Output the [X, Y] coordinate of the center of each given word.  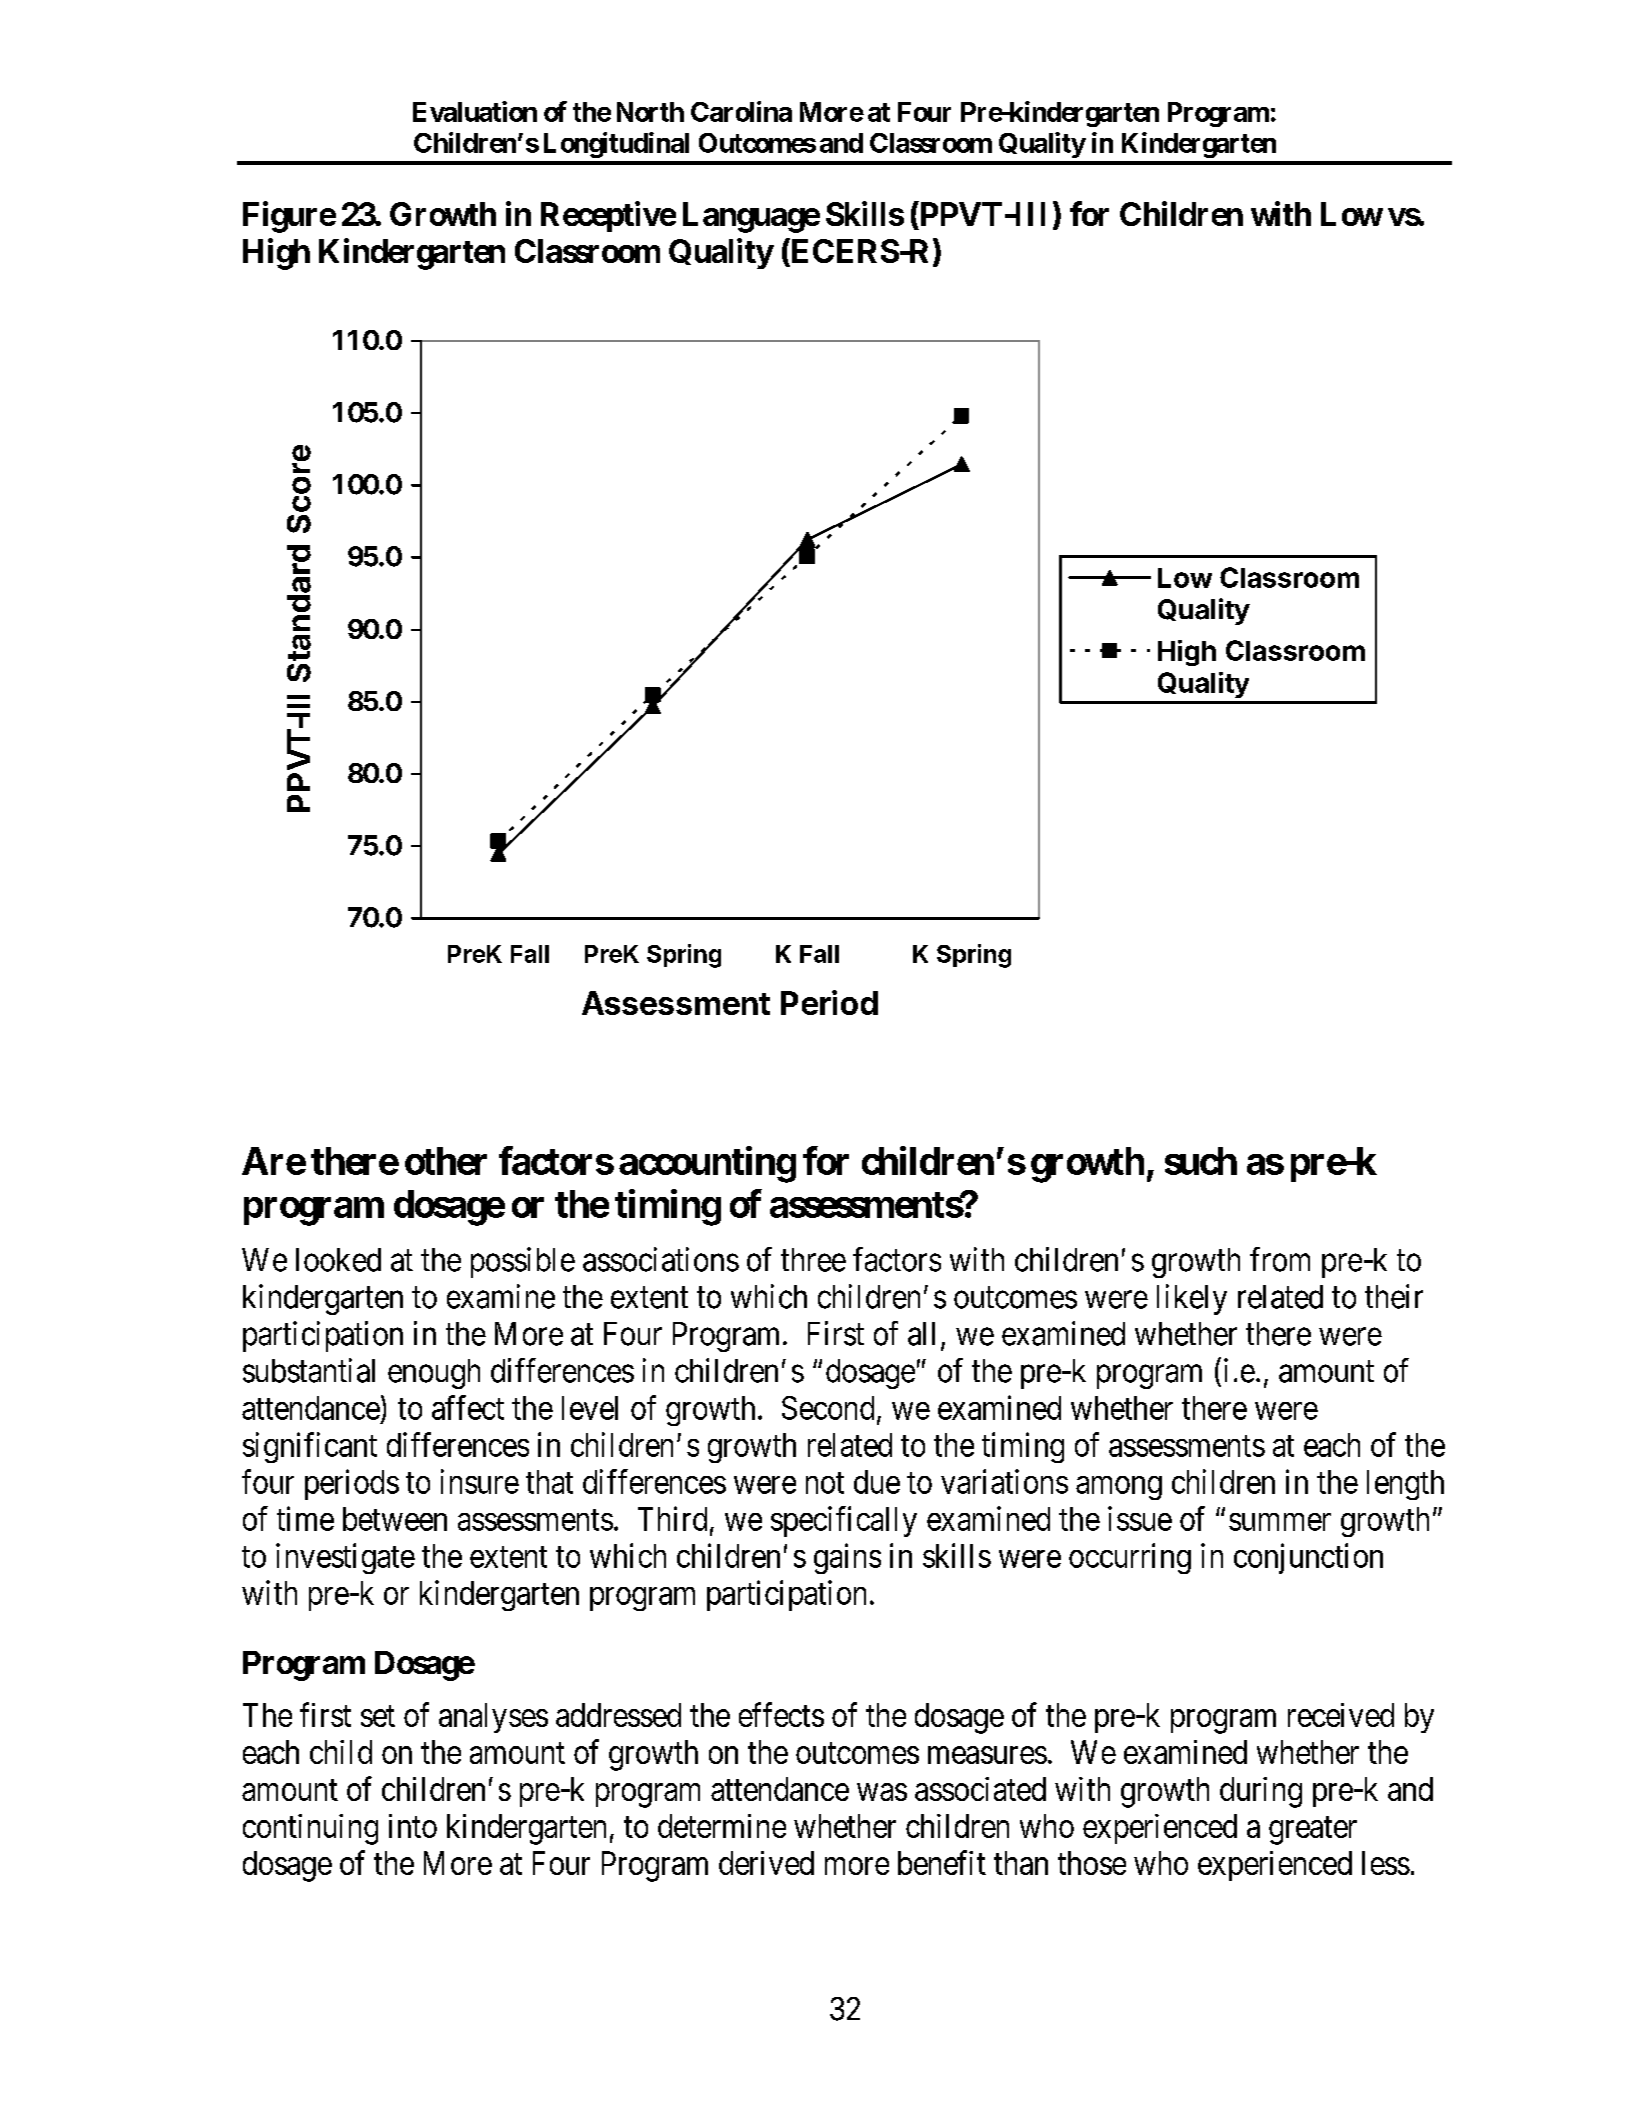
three [813, 1260]
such [1201, 1161]
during [1261, 1792]
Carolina [741, 111]
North [650, 112]
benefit [942, 1862]
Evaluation [475, 111]
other [446, 1161]
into [413, 1826]
